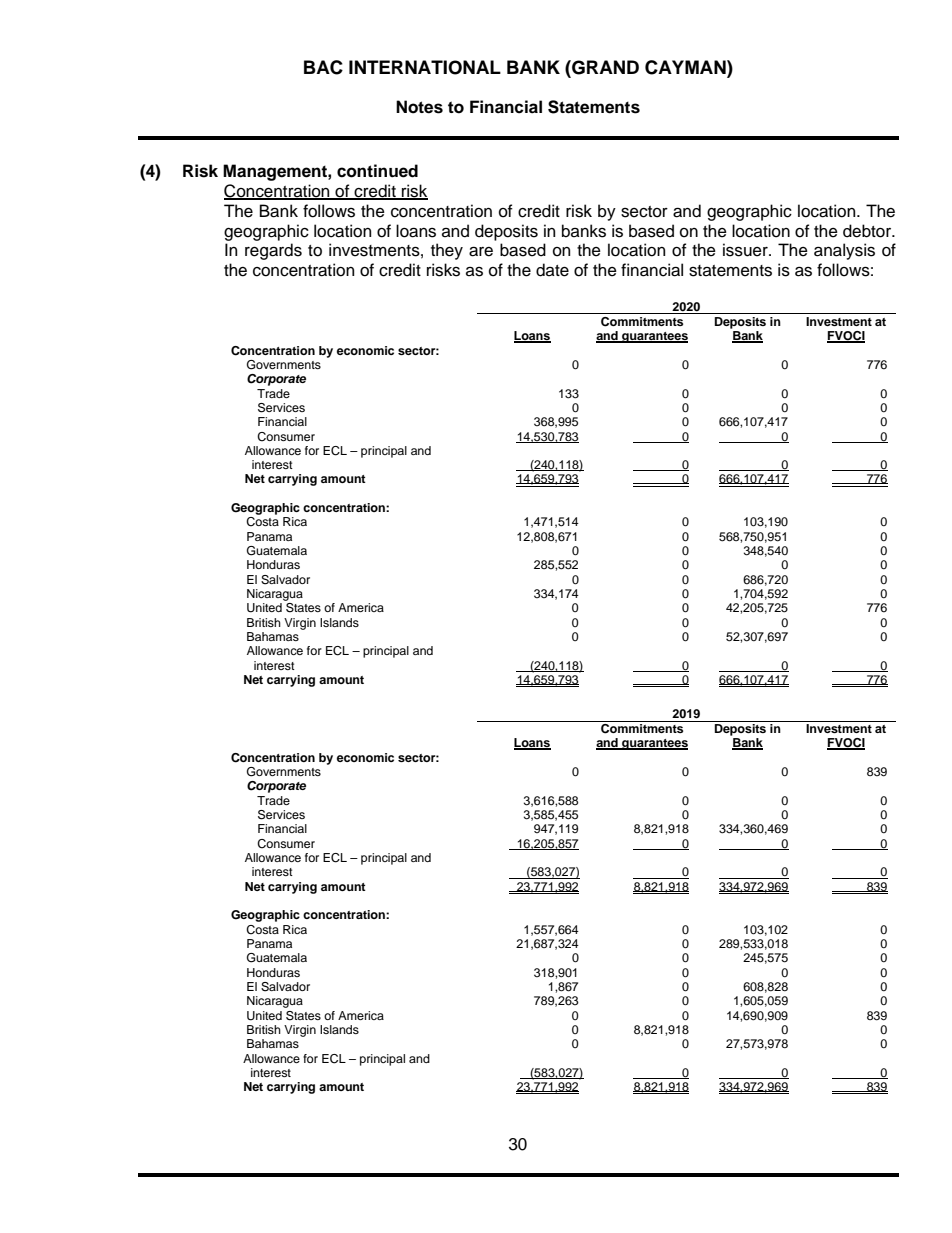 The image size is (952, 1233). What do you see at coordinates (686, 67) in the page?
I see `CAYMAN` at bounding box center [686, 67].
